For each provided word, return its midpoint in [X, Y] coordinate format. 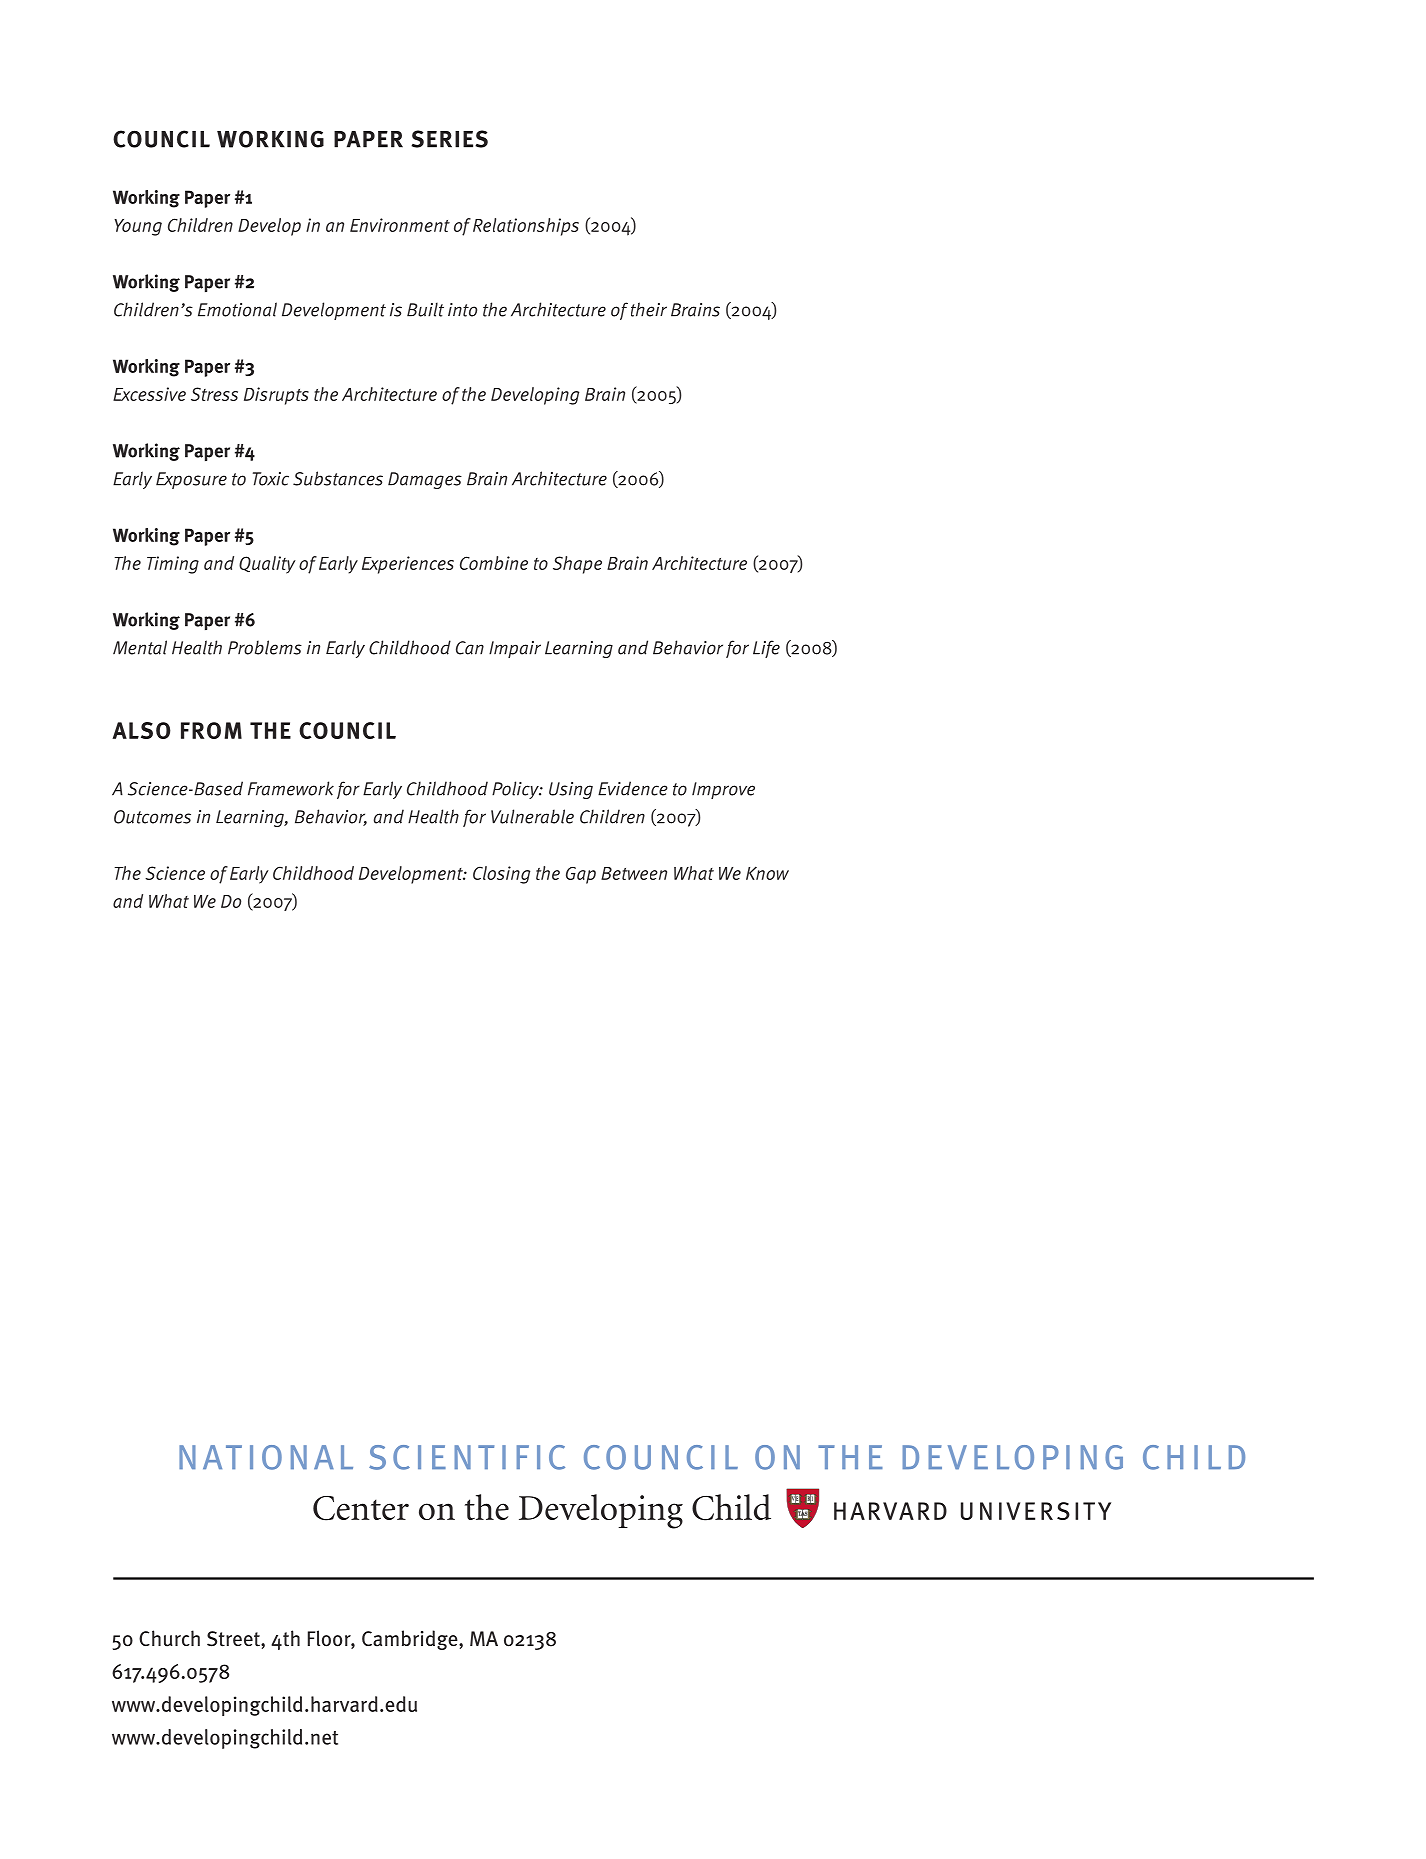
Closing [501, 875]
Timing [173, 565]
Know [767, 873]
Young [138, 227]
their [649, 309]
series [449, 139]
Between [634, 873]
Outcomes [152, 817]
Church [169, 1638]
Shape [577, 565]
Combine [494, 563]
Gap [581, 875]
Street [234, 1639]
